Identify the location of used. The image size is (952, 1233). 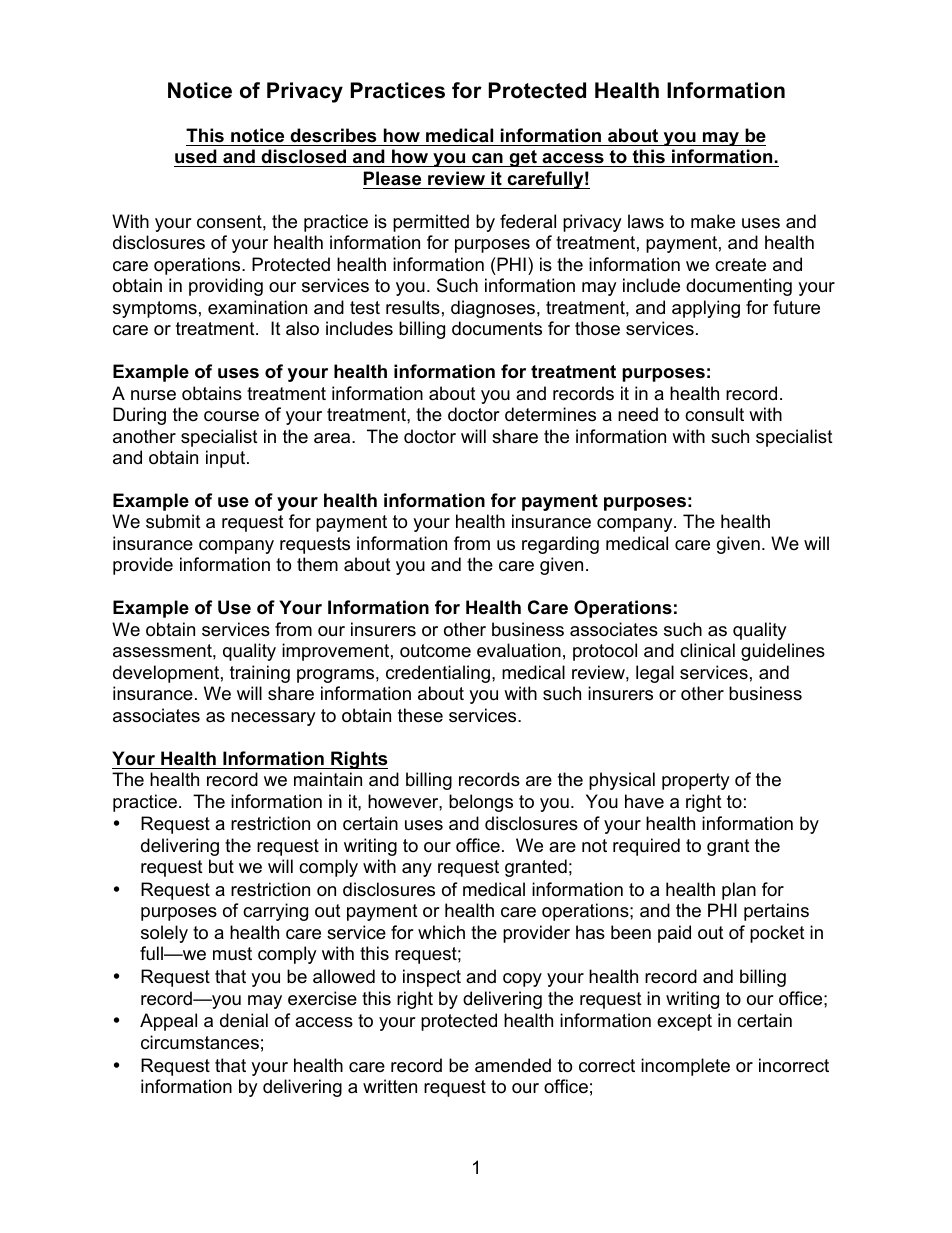
(196, 156).
